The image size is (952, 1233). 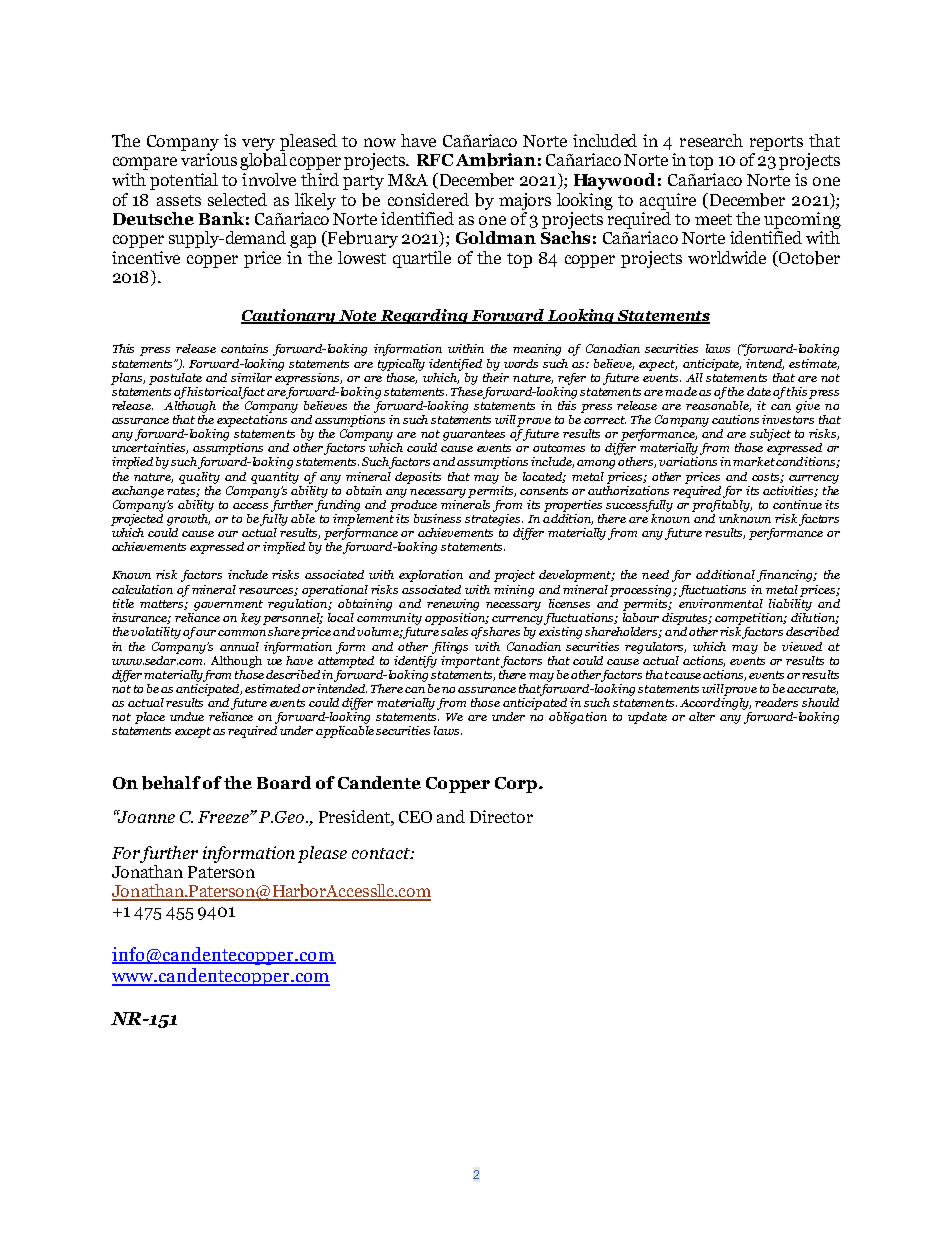 What do you see at coordinates (228, 605) in the image?
I see `government` at bounding box center [228, 605].
